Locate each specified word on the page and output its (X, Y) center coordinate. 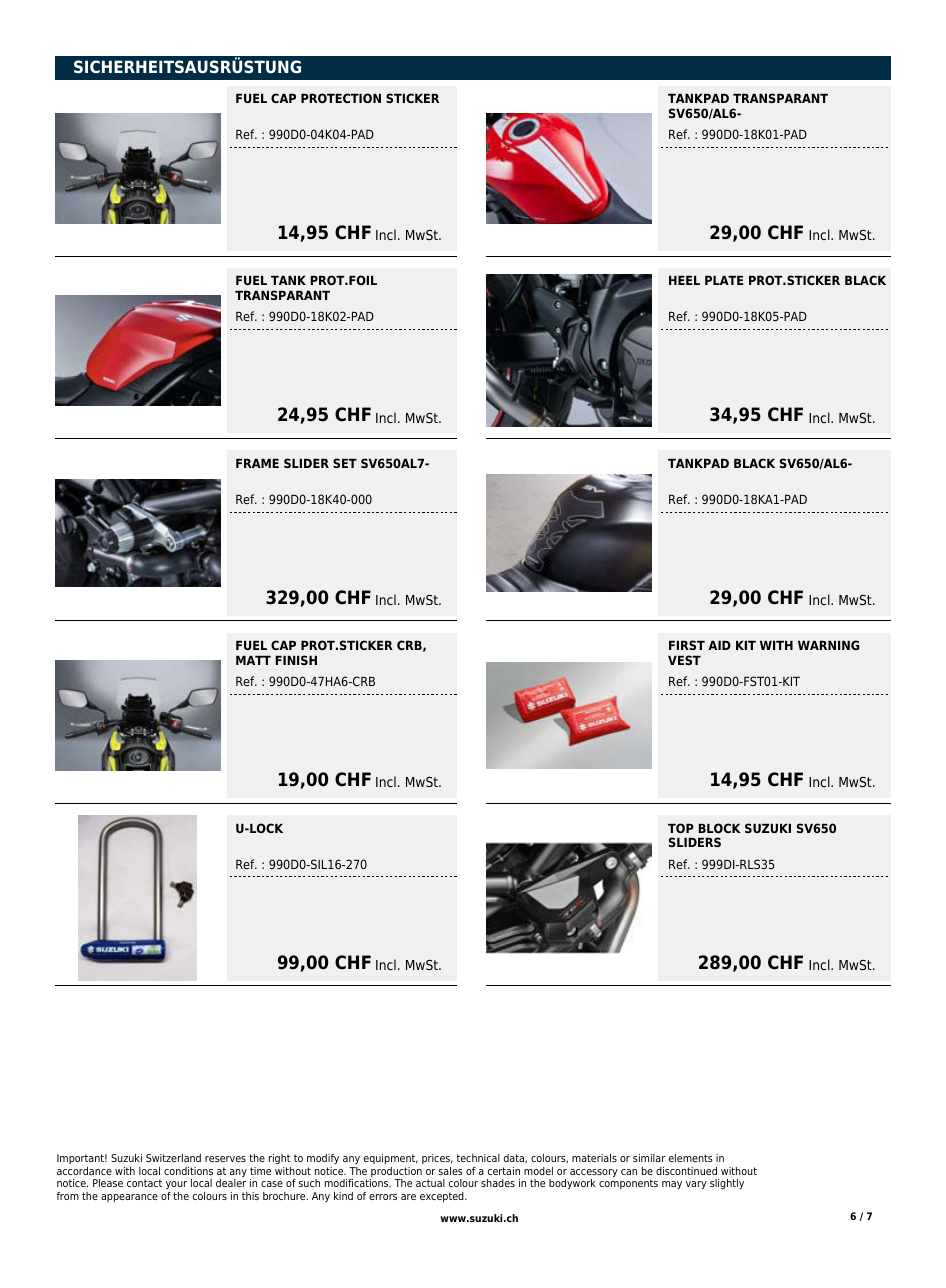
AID (719, 645)
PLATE (724, 280)
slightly (727, 1184)
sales (451, 1171)
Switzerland (173, 1158)
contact (144, 1183)
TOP (681, 828)
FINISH (296, 660)
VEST (684, 660)
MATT (253, 660)
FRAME (257, 463)
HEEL (684, 280)
